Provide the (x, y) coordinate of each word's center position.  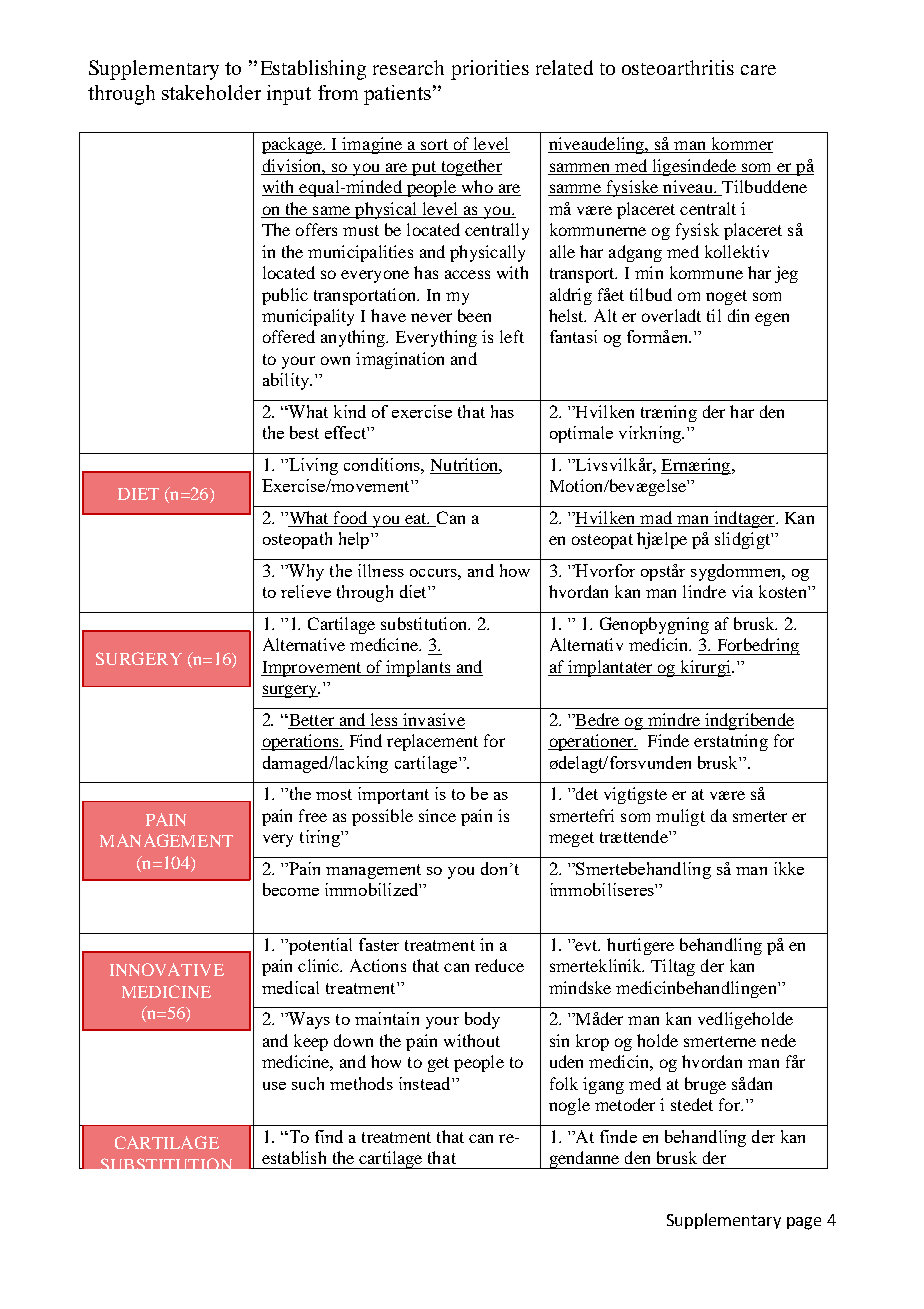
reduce (499, 965)
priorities (490, 70)
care (758, 70)
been (474, 315)
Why (305, 572)
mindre (674, 721)
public (285, 296)
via (742, 591)
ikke (789, 868)
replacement (432, 742)
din (738, 315)
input (289, 95)
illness (381, 570)
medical (290, 987)
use (274, 1086)
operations (301, 742)
